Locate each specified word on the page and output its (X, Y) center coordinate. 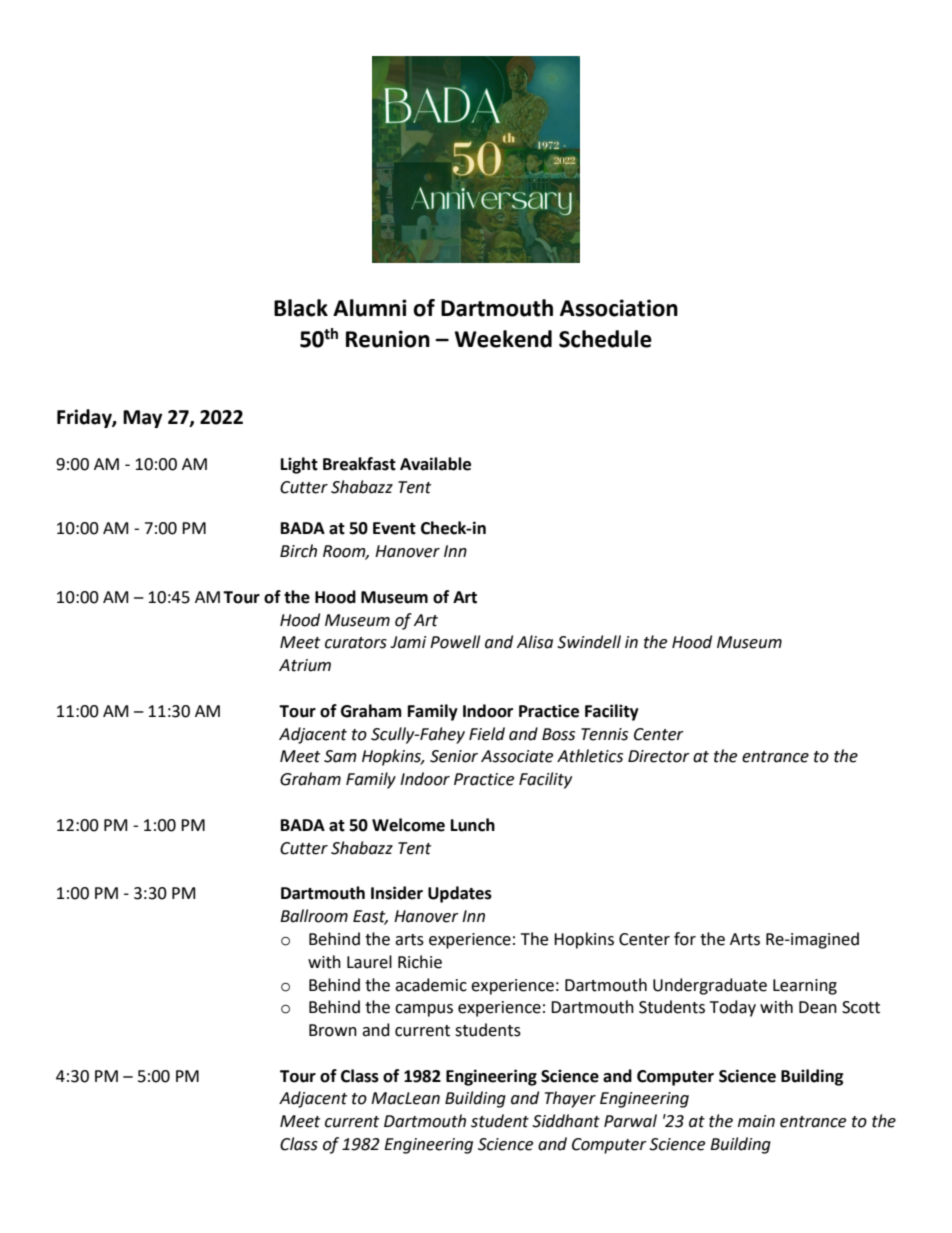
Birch (298, 551)
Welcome (408, 825)
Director (659, 756)
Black (301, 308)
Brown (333, 1030)
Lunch (473, 825)
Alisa (535, 642)
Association (619, 308)
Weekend (503, 339)
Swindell (589, 642)
